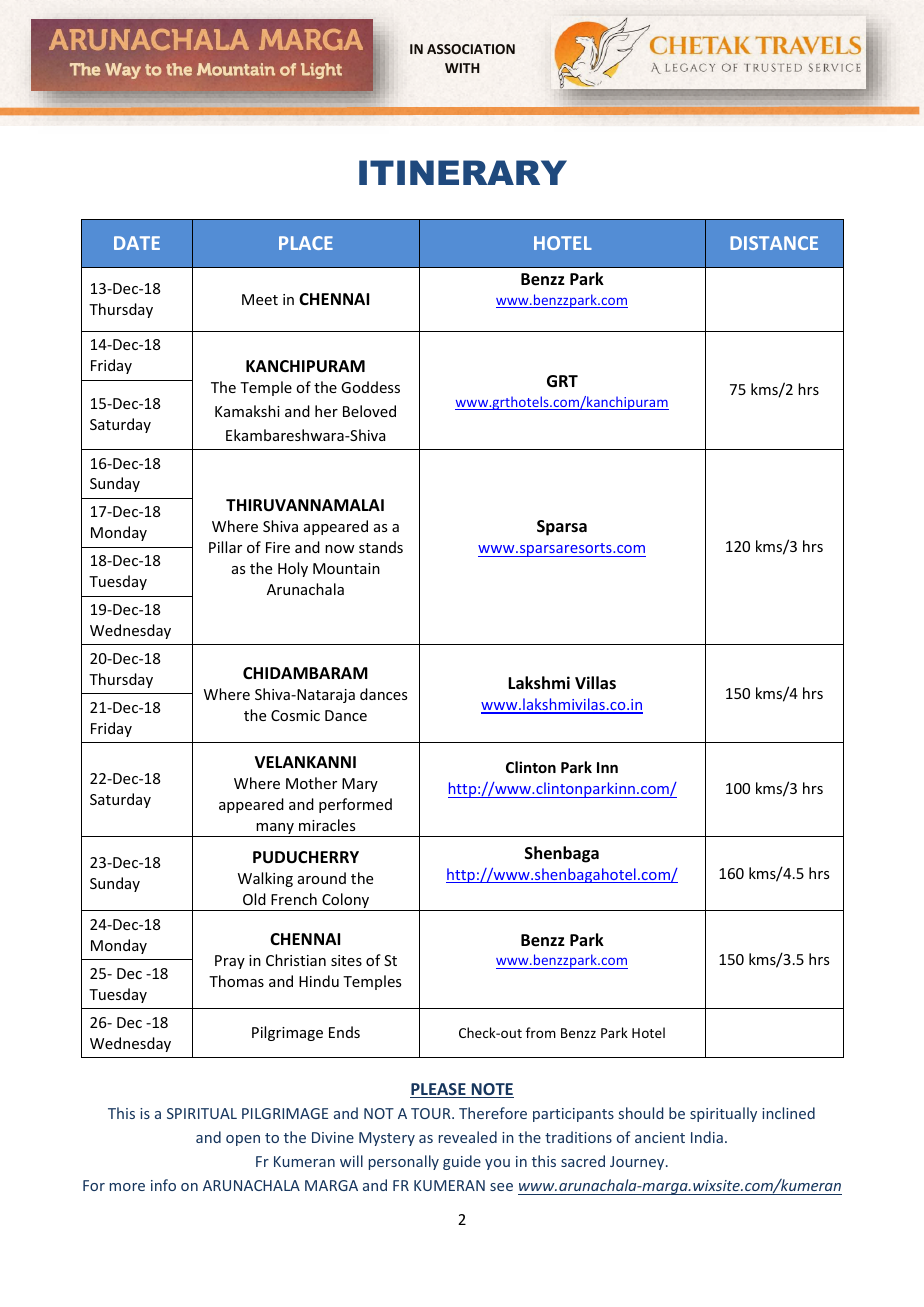  I want to click on DATE, so click(137, 243).
